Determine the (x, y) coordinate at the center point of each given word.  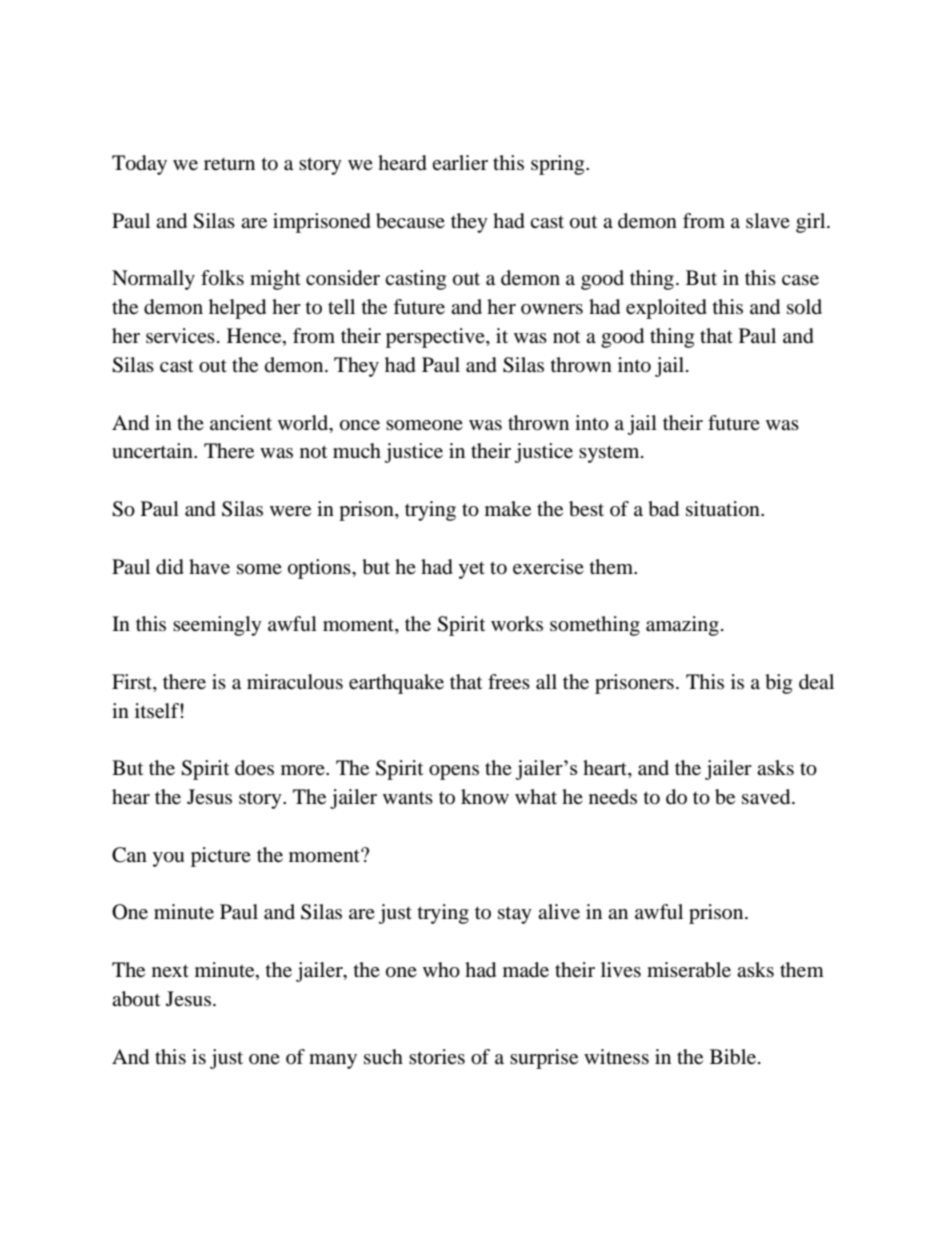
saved (767, 797)
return (229, 164)
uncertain (153, 450)
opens (454, 772)
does (254, 768)
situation (724, 509)
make (508, 509)
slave (768, 220)
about (136, 999)
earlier (460, 163)
